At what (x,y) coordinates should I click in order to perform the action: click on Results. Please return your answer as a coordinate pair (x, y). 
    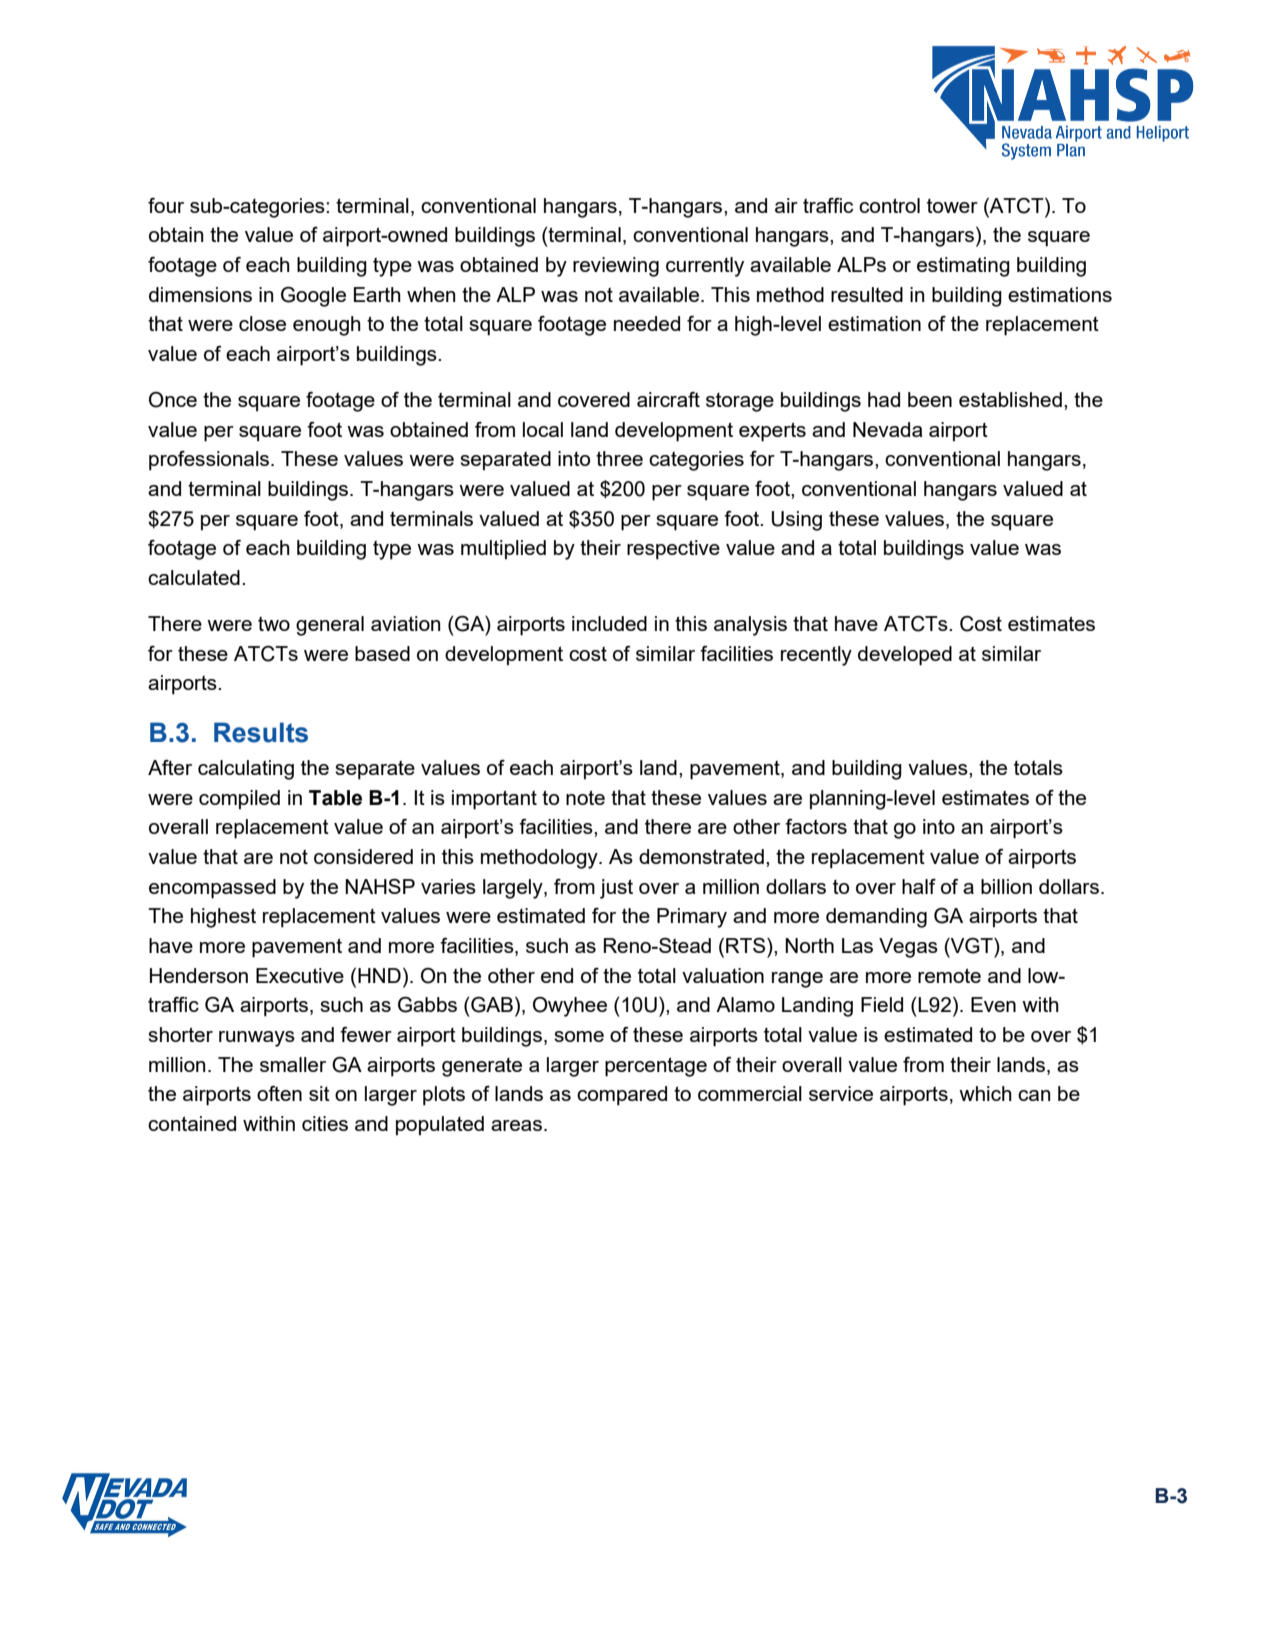
    Looking at the image, I should click on (261, 732).
